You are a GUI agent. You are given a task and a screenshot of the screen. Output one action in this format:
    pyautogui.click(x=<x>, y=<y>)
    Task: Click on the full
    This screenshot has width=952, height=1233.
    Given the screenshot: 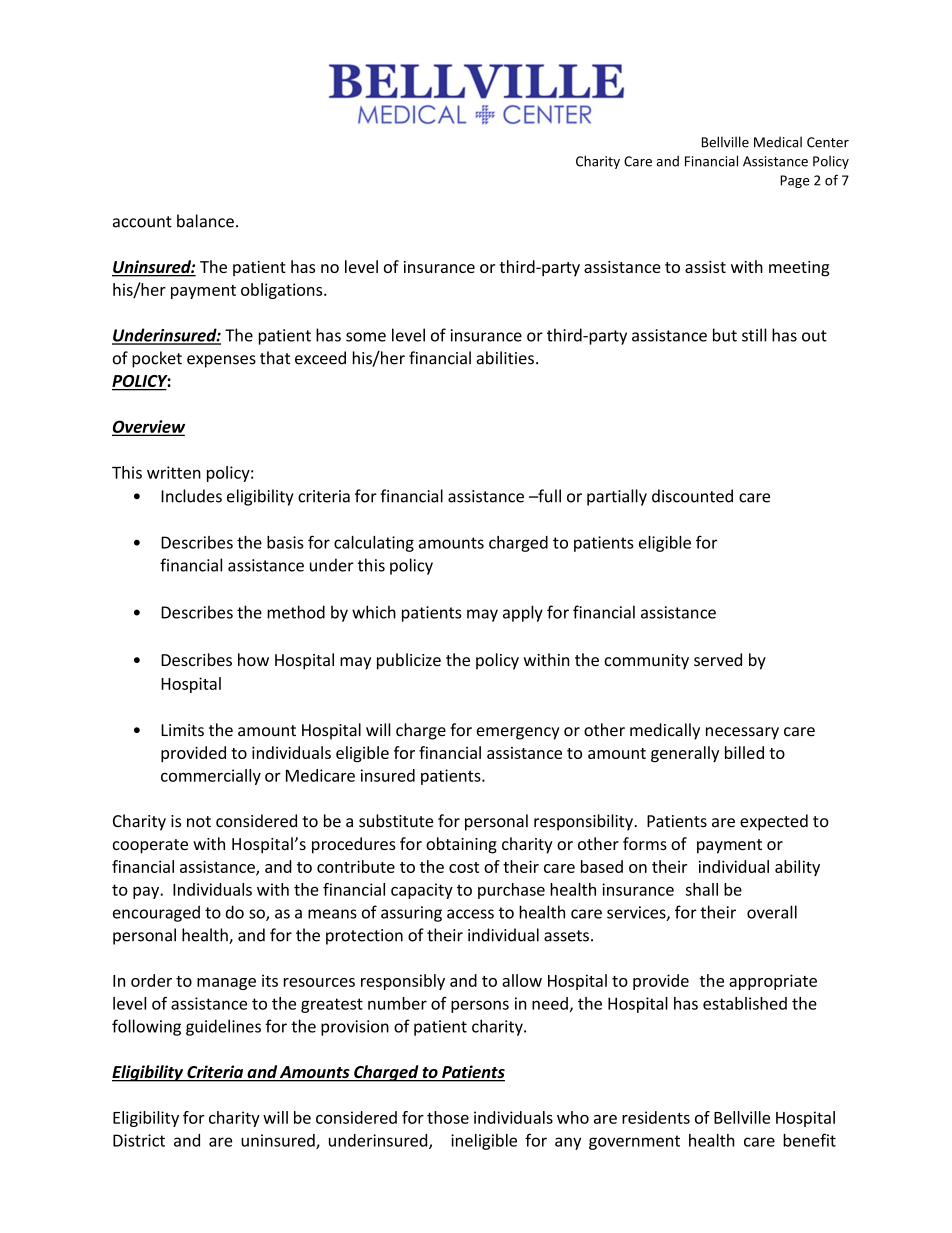 What is the action you would take?
    pyautogui.click(x=548, y=496)
